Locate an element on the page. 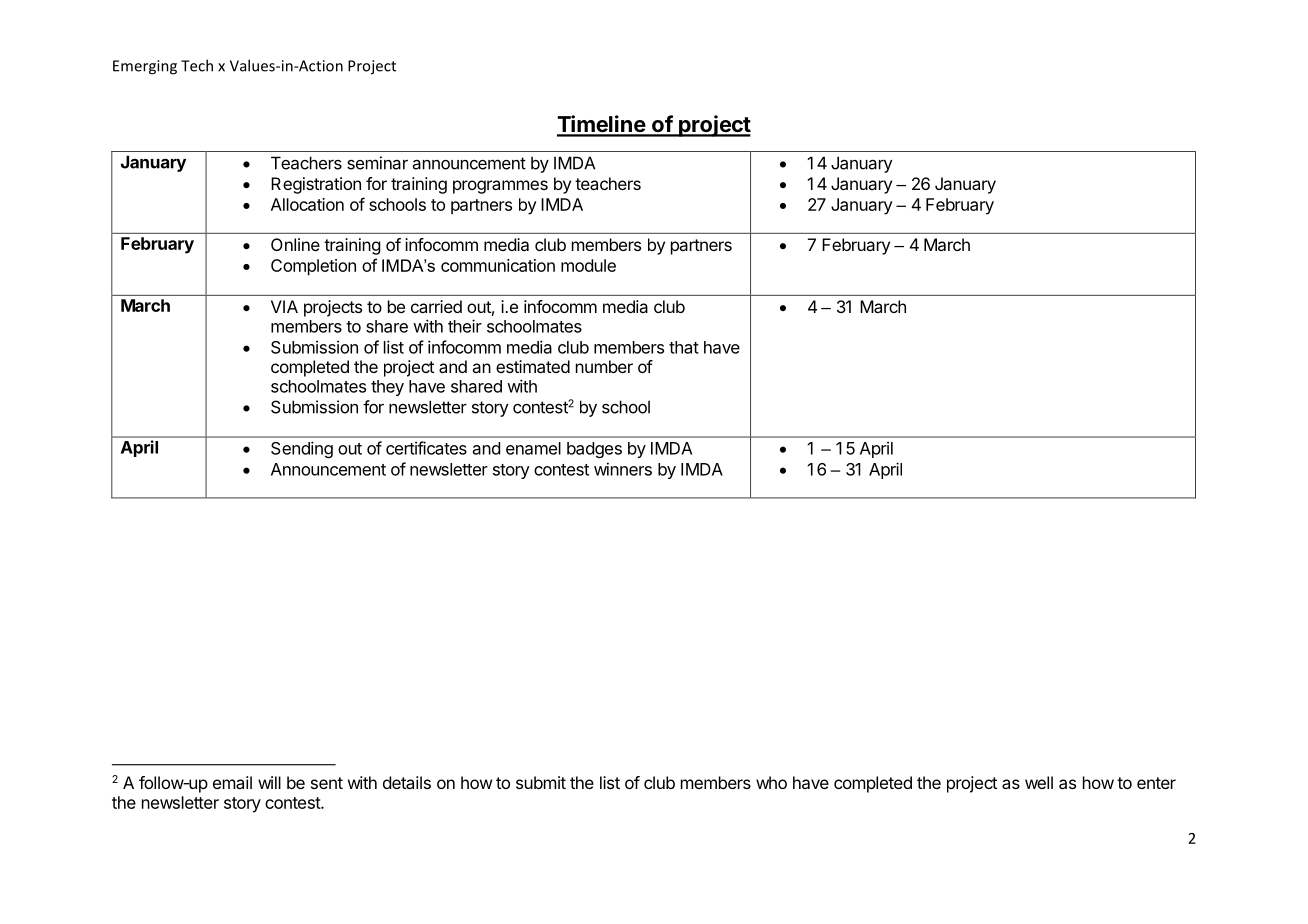  will is located at coordinates (269, 782).
